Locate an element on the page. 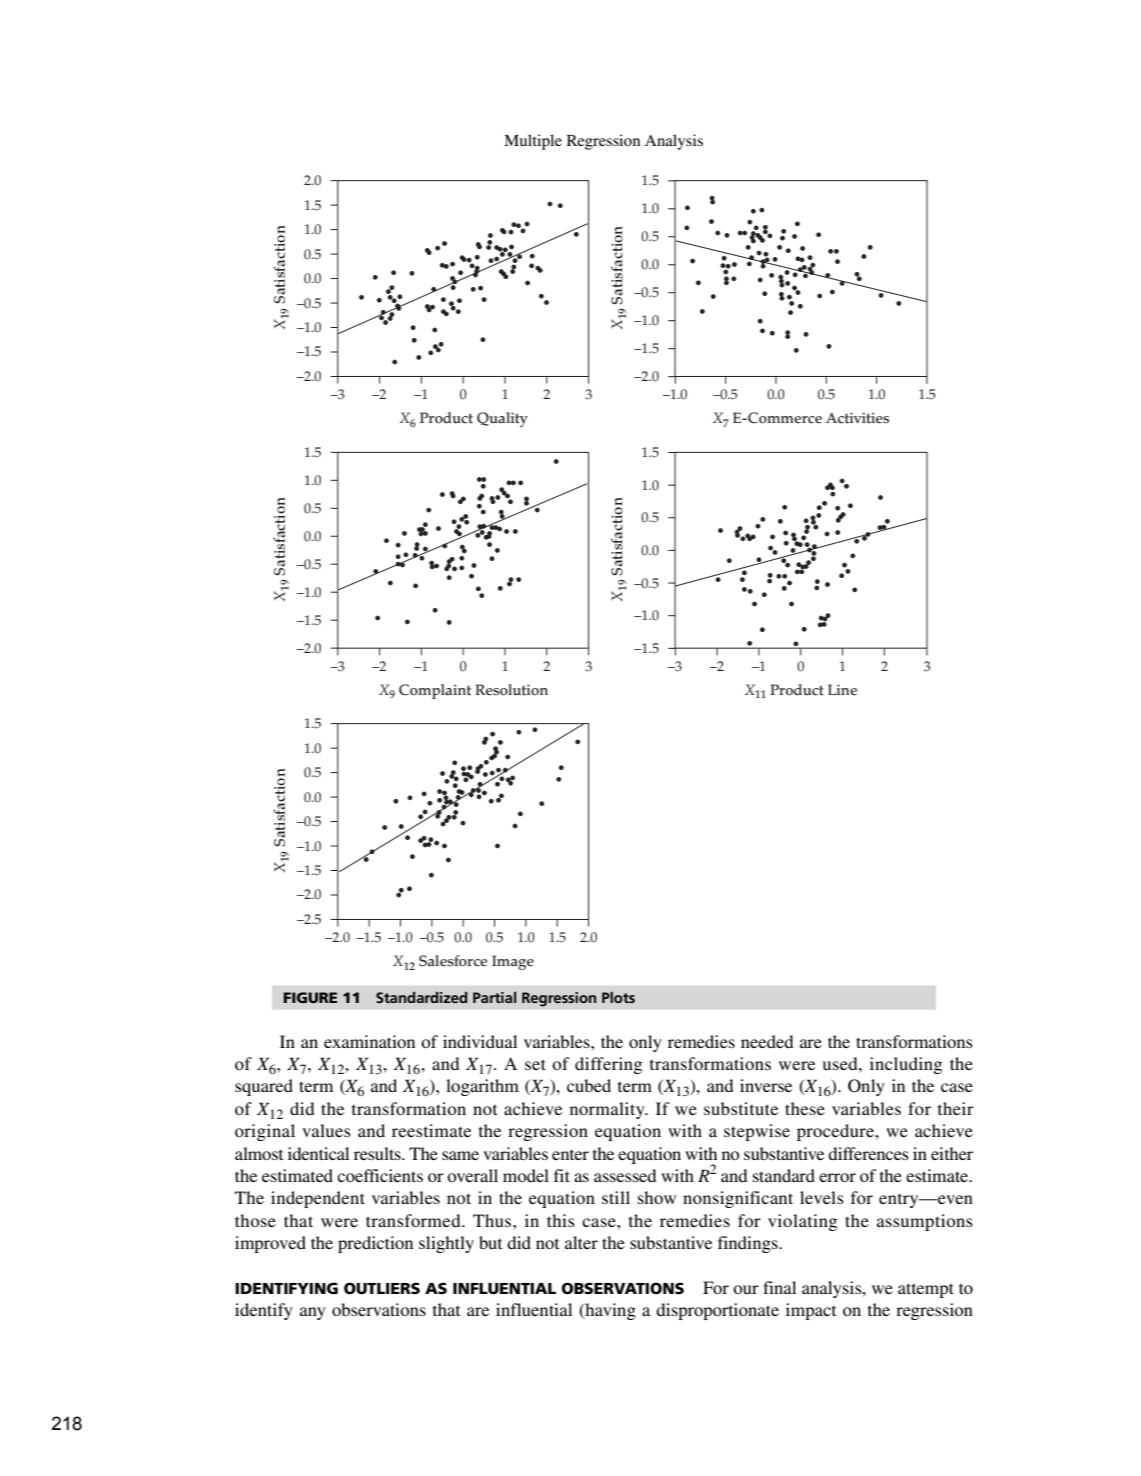  including is located at coordinates (906, 1065).
